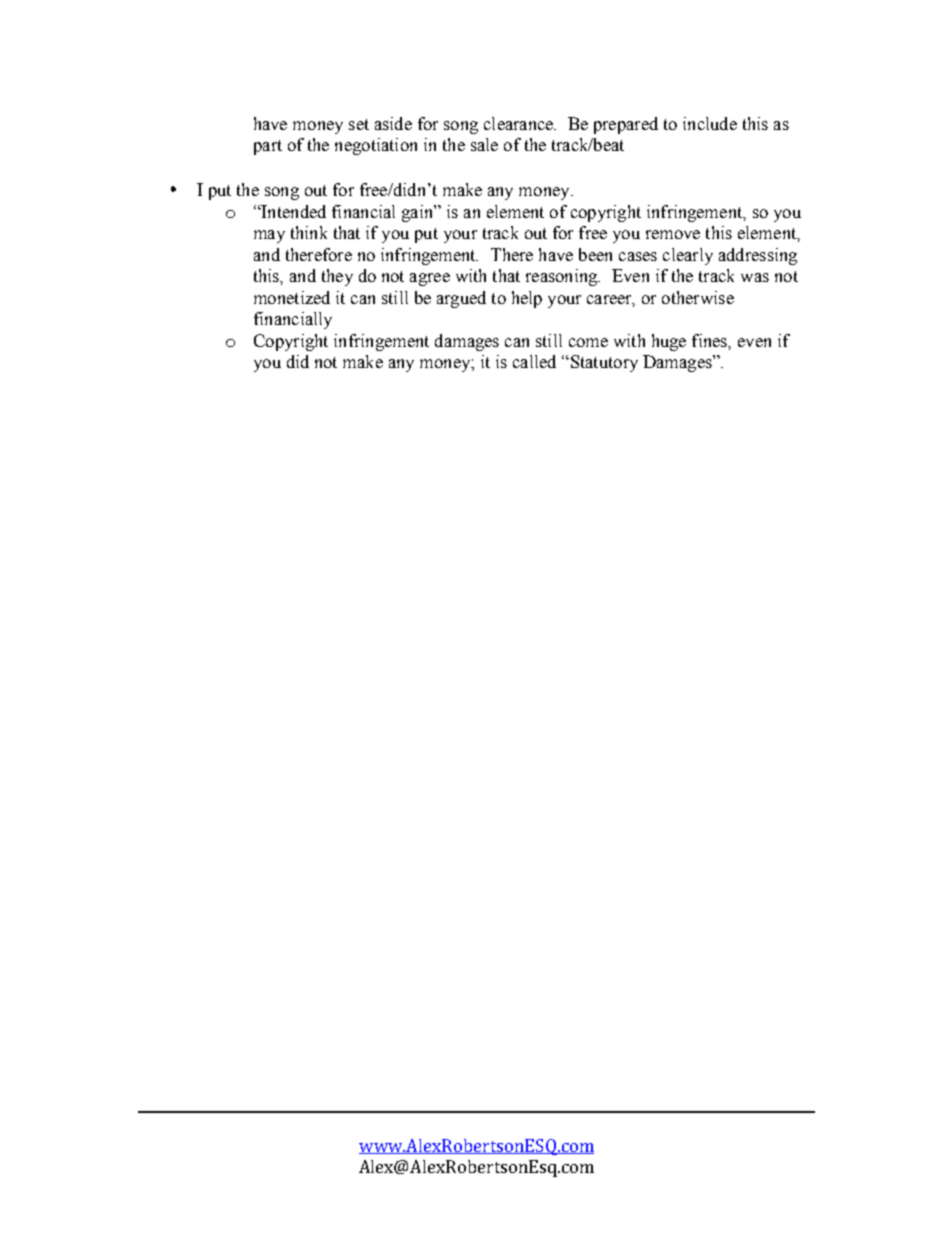 This screenshot has width=952, height=1233. What do you see at coordinates (359, 124) in the screenshot?
I see `set` at bounding box center [359, 124].
